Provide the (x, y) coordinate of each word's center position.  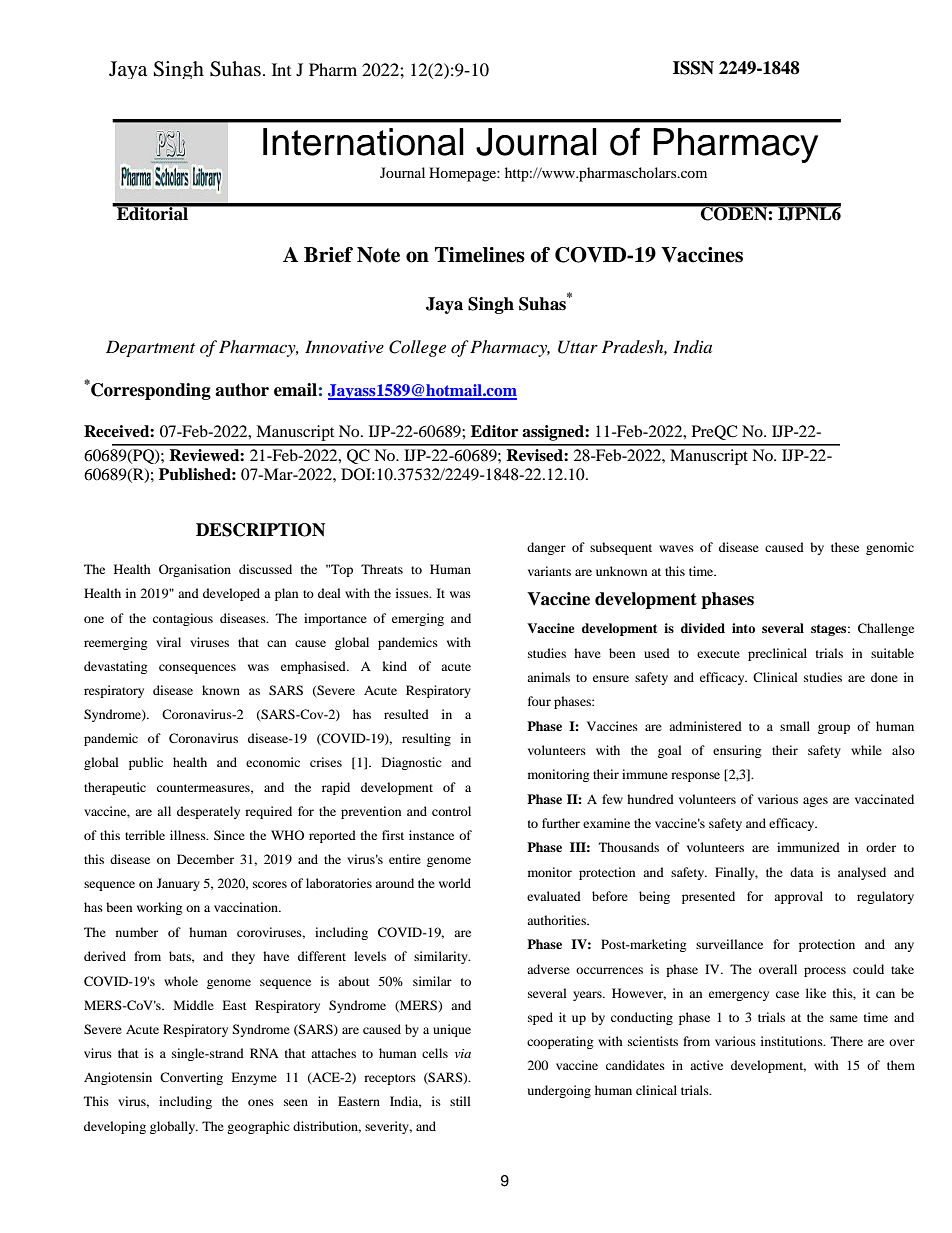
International (363, 142)
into (743, 628)
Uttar (578, 347)
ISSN (693, 68)
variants (549, 571)
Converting (191, 1078)
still (460, 1101)
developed (231, 594)
